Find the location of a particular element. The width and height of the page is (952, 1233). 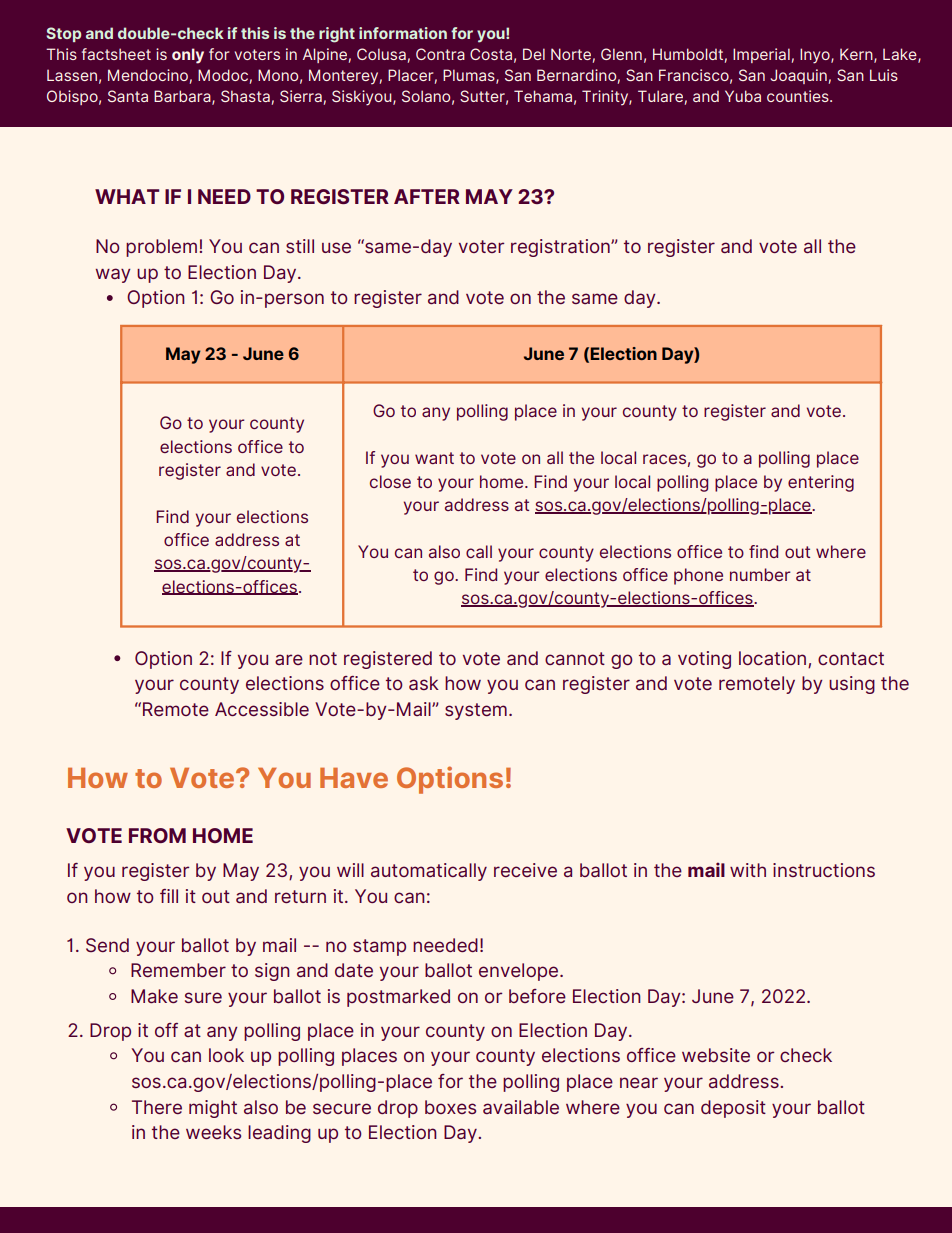

There is located at coordinates (157, 1107).
